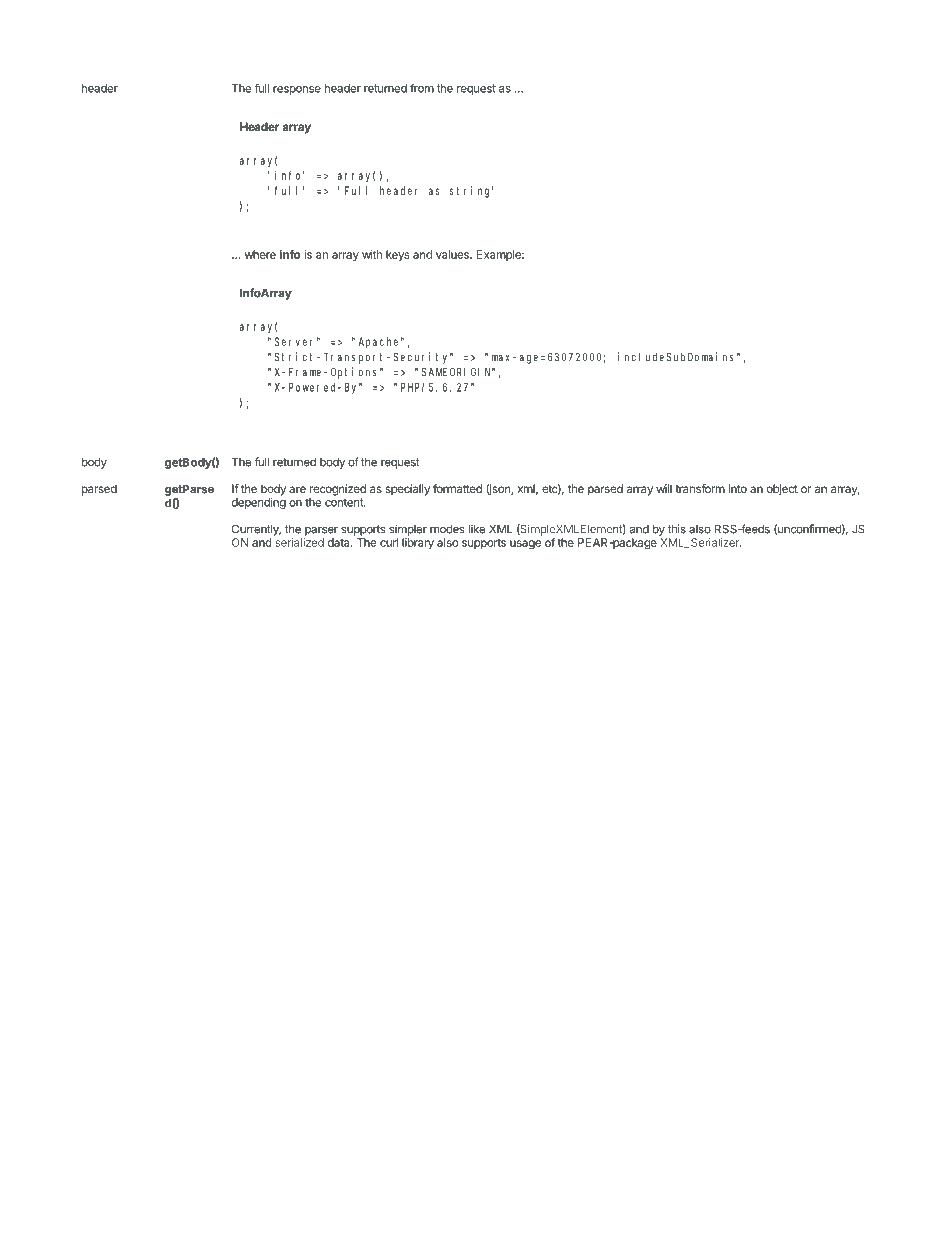 The width and height of the screenshot is (952, 1233). What do you see at coordinates (738, 488) in the screenshot?
I see `into` at bounding box center [738, 488].
